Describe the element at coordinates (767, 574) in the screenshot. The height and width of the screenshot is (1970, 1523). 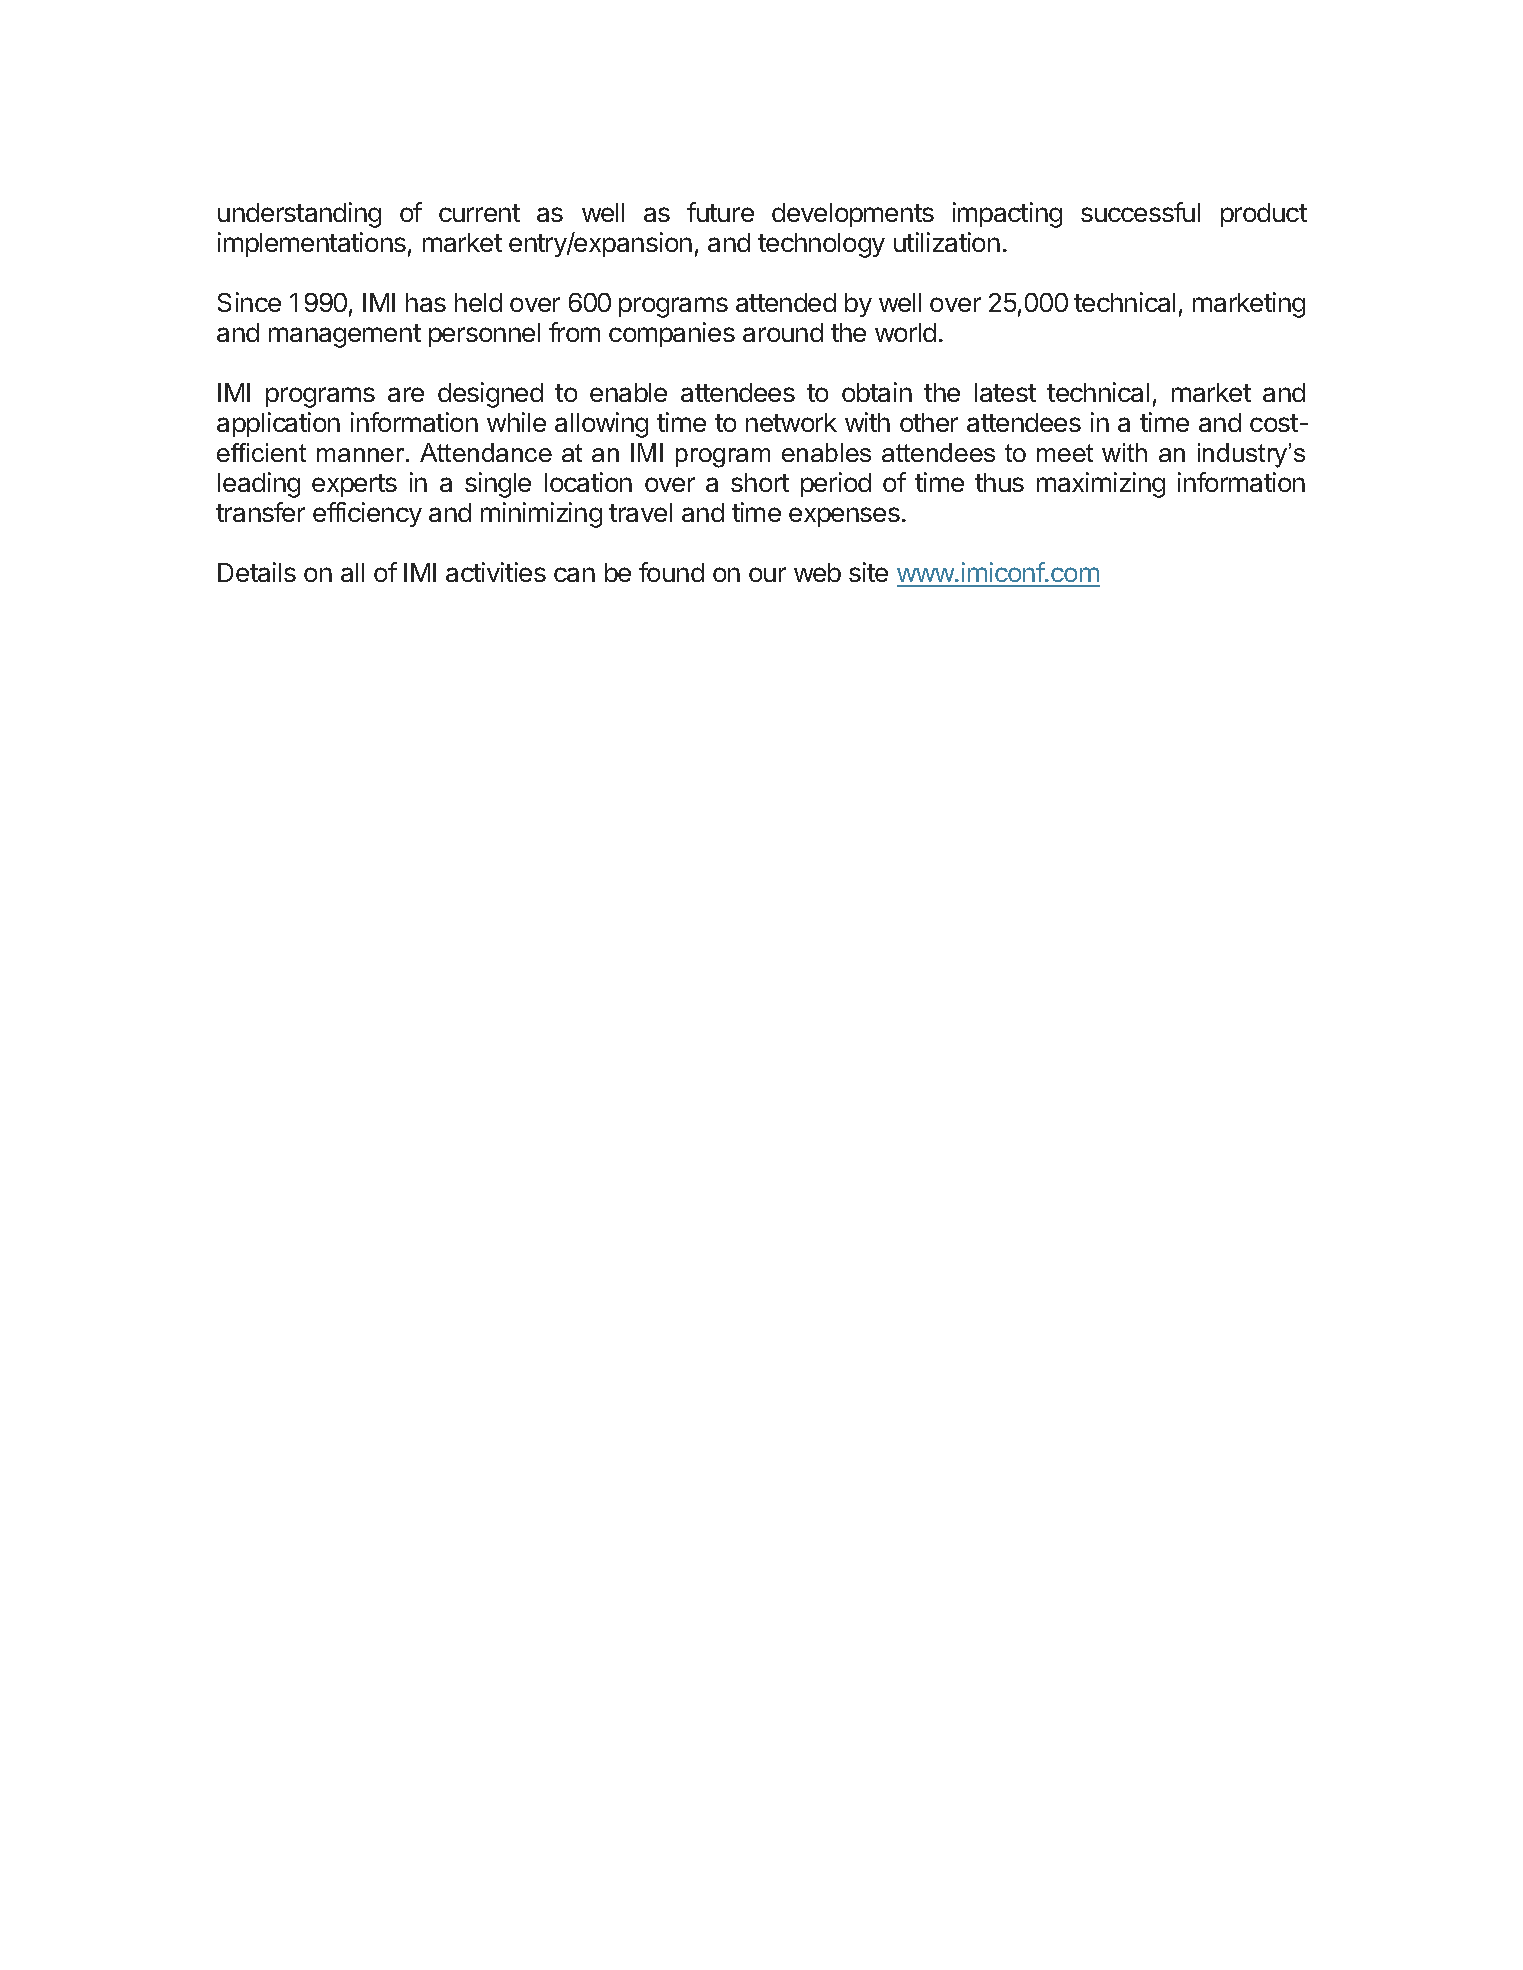
I see `our` at that location.
